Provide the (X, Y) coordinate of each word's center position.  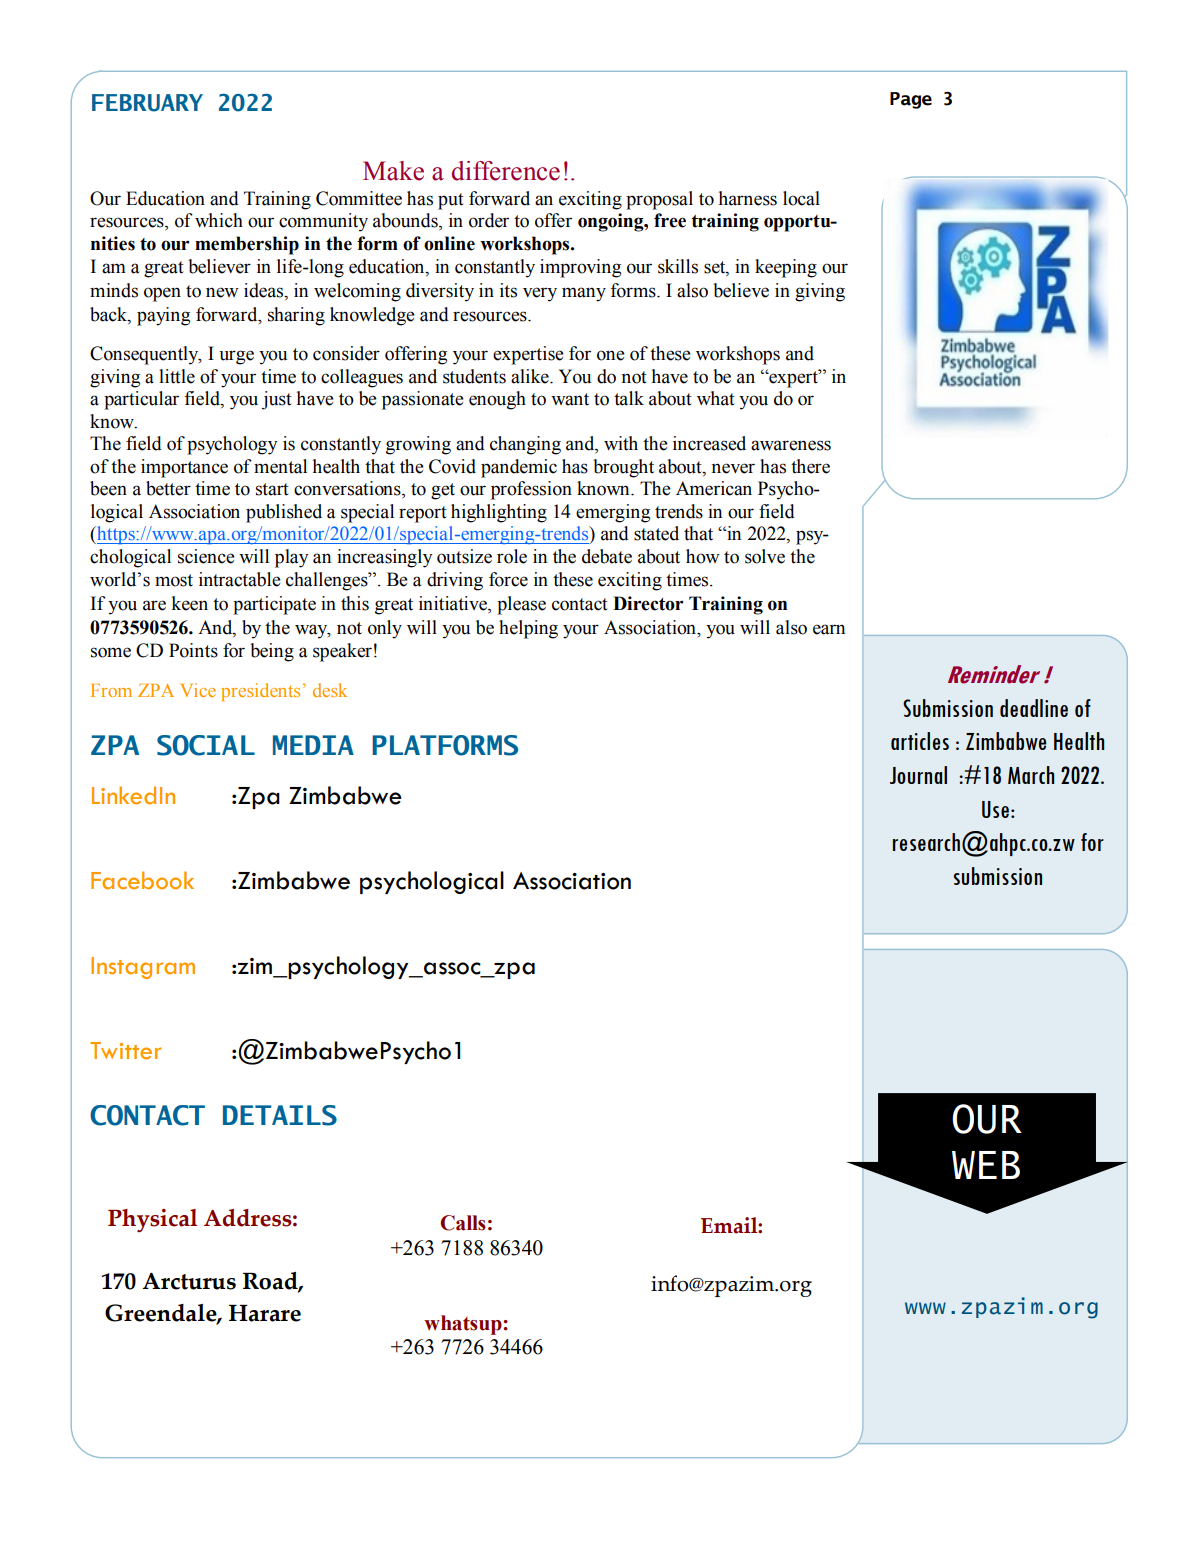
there (810, 466)
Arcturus (189, 1281)
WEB (986, 1165)
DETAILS (280, 1115)
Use (995, 809)
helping (528, 629)
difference (506, 171)
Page (911, 100)
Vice (198, 690)
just (276, 400)
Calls (463, 1223)
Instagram (143, 968)
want (570, 399)
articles (920, 741)
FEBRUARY (147, 103)
